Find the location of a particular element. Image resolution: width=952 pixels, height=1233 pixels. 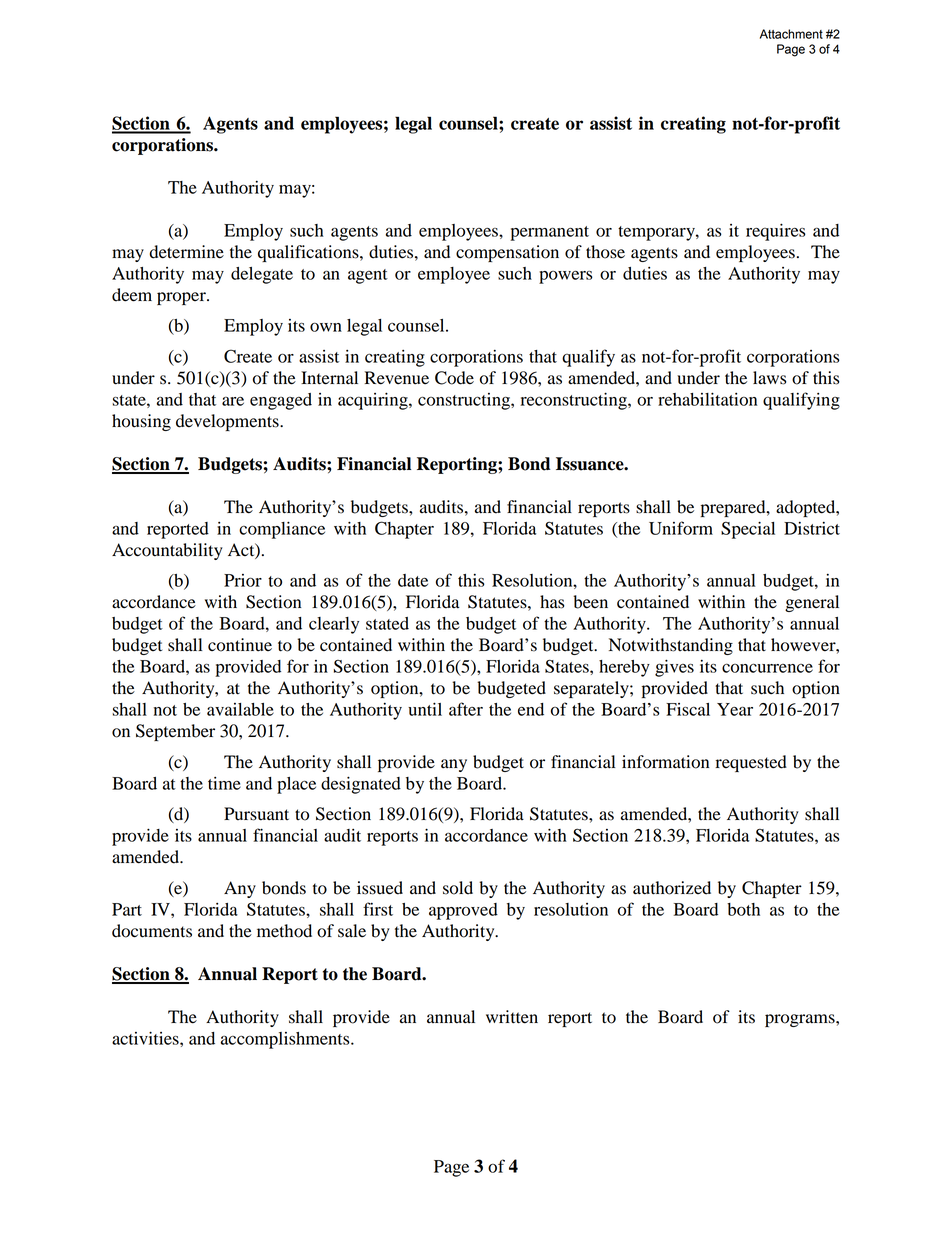

rehabilitation is located at coordinates (707, 399).
